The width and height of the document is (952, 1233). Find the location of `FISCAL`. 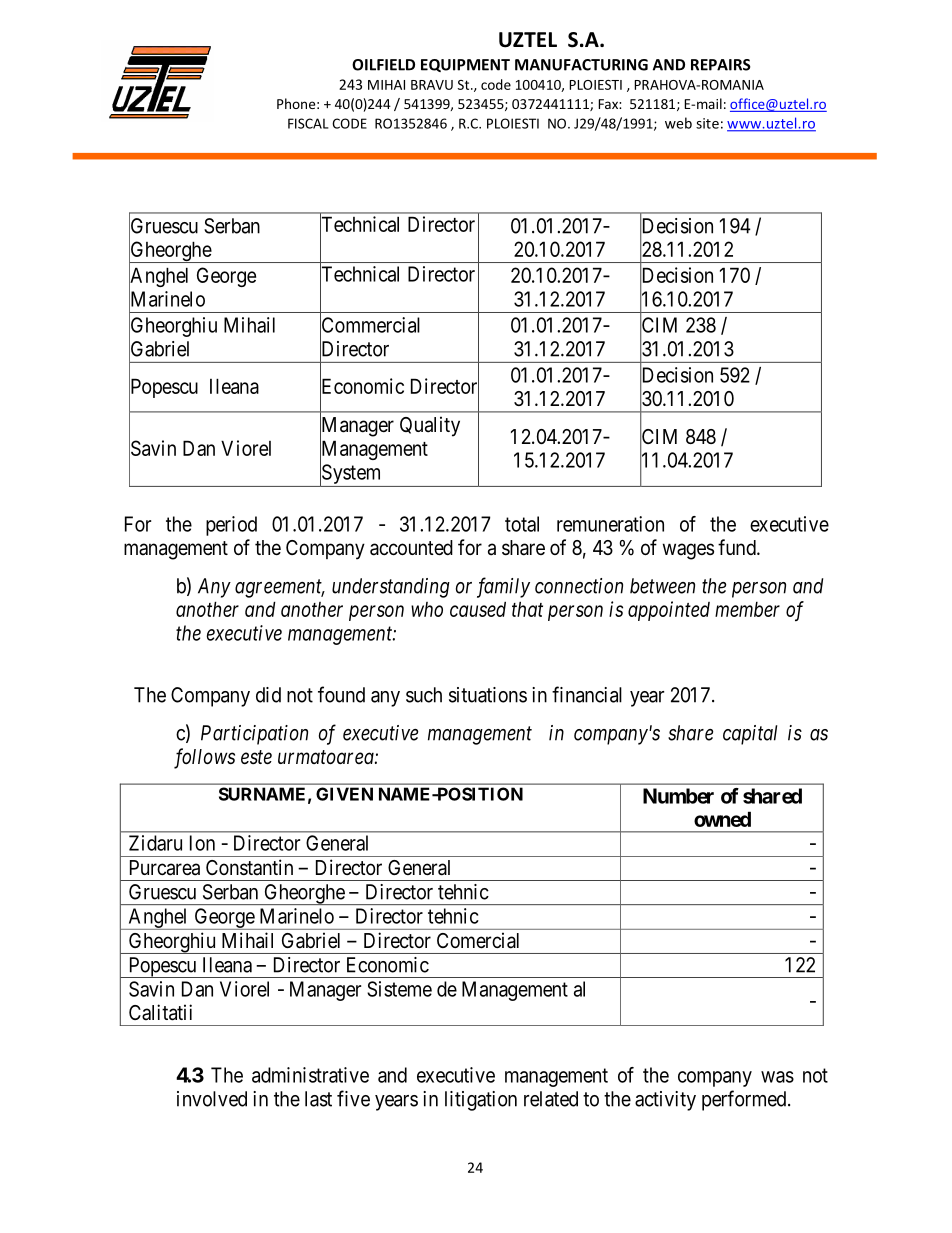

FISCAL is located at coordinates (308, 123).
